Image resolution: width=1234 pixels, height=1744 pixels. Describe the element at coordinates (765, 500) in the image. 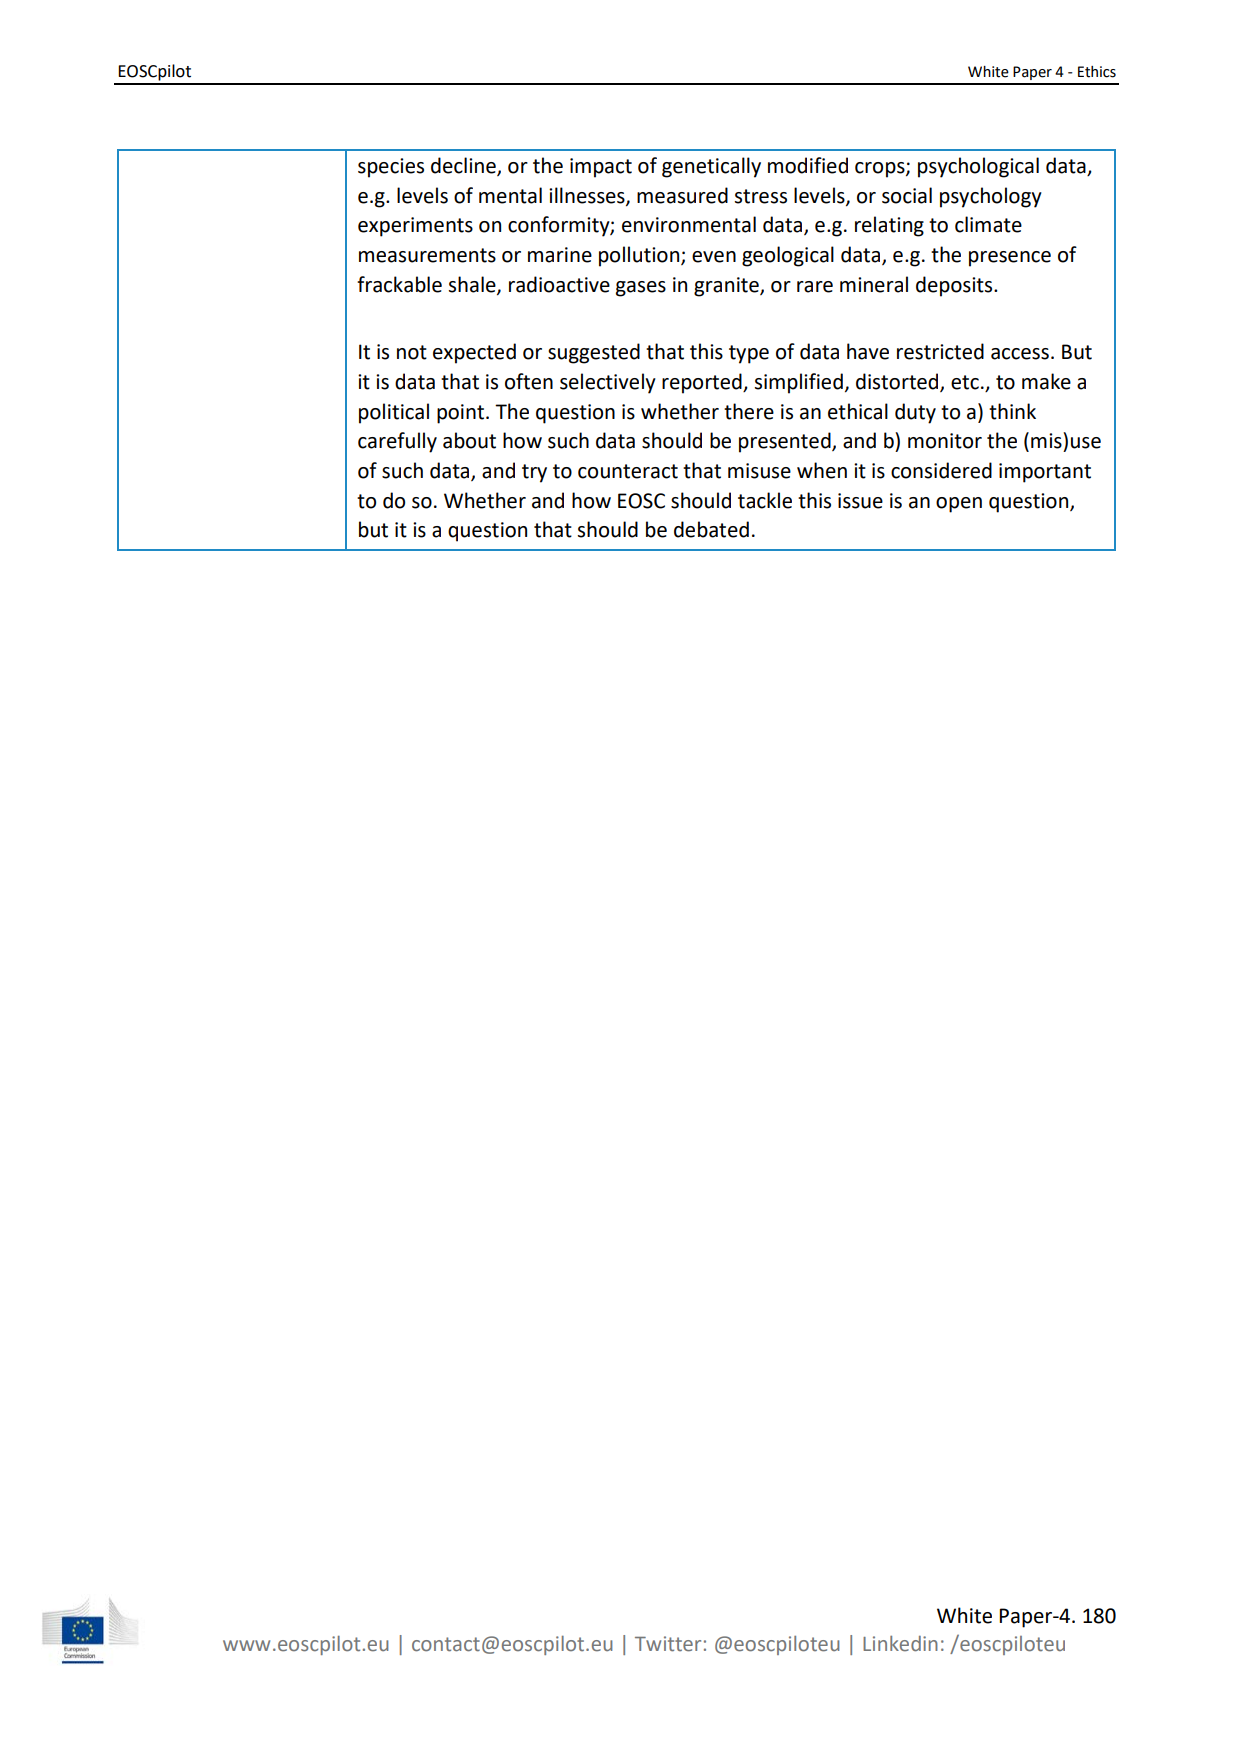

I see `tackle` at that location.
